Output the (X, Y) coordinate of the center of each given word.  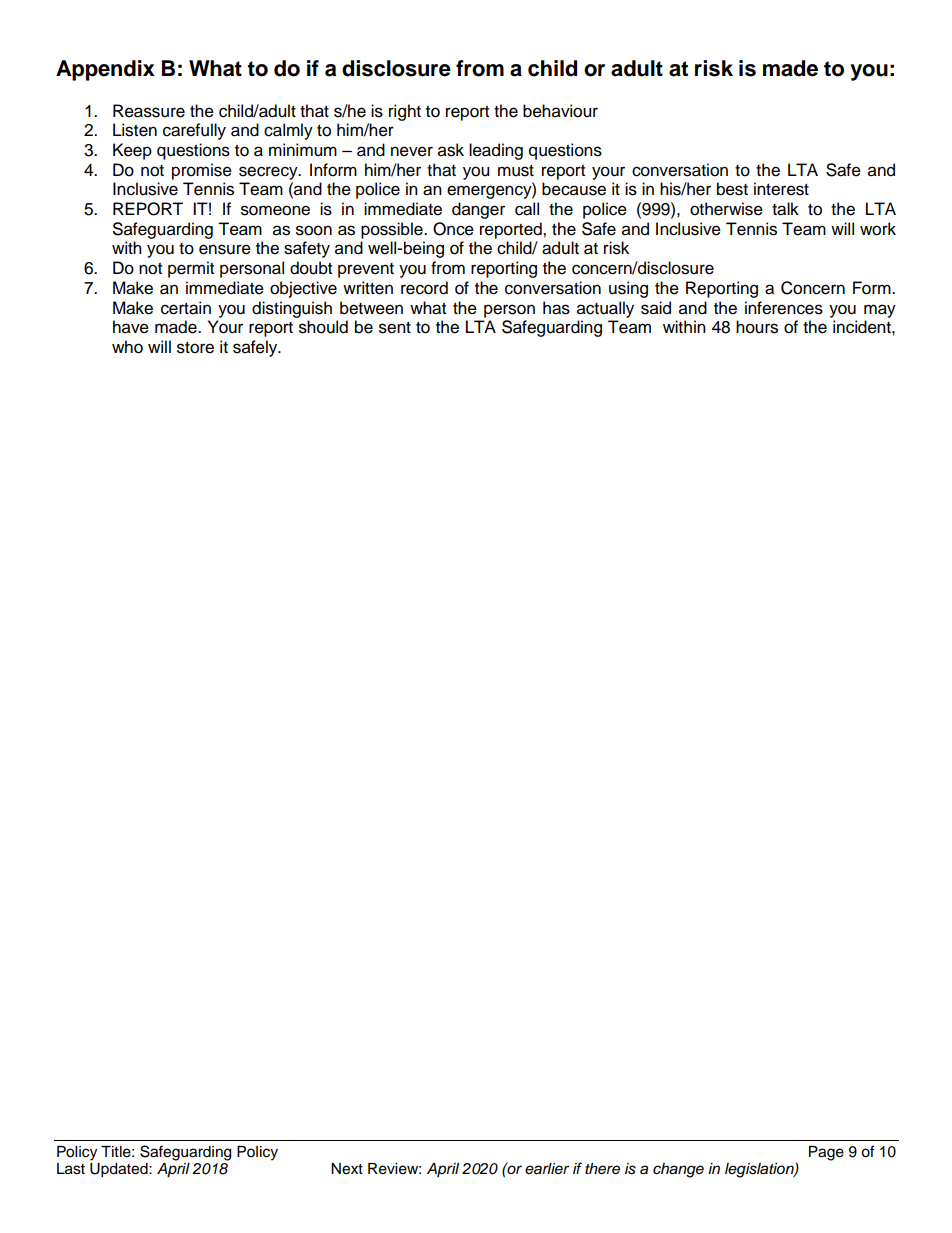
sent (395, 328)
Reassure (149, 111)
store (195, 348)
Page (826, 1153)
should (323, 327)
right (405, 112)
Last (71, 1169)
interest (781, 189)
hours (757, 327)
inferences (784, 308)
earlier (547, 1169)
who (127, 347)
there (602, 1169)
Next (347, 1169)
